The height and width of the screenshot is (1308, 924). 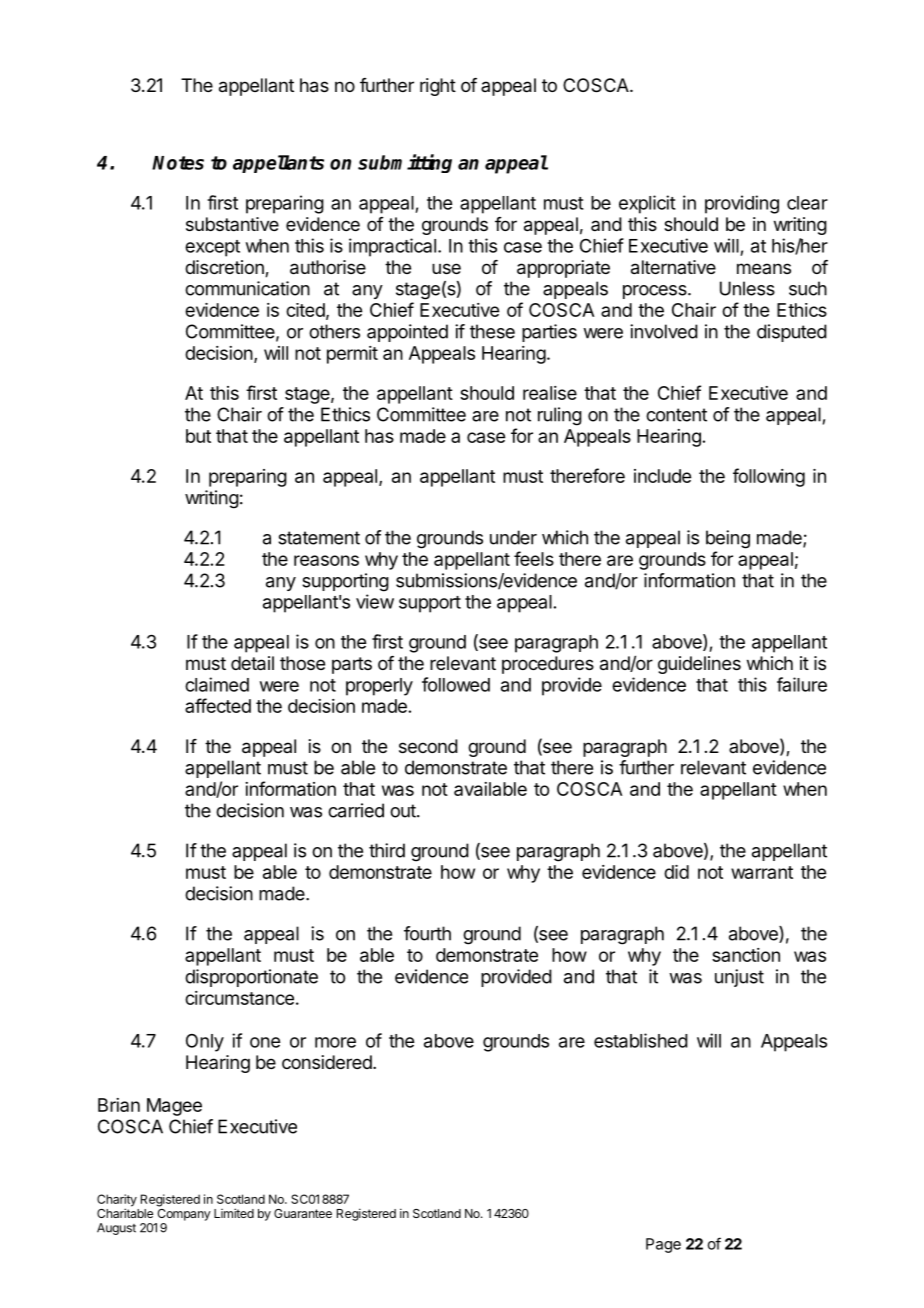 What do you see at coordinates (438, 87) in the screenshot?
I see `right` at bounding box center [438, 87].
